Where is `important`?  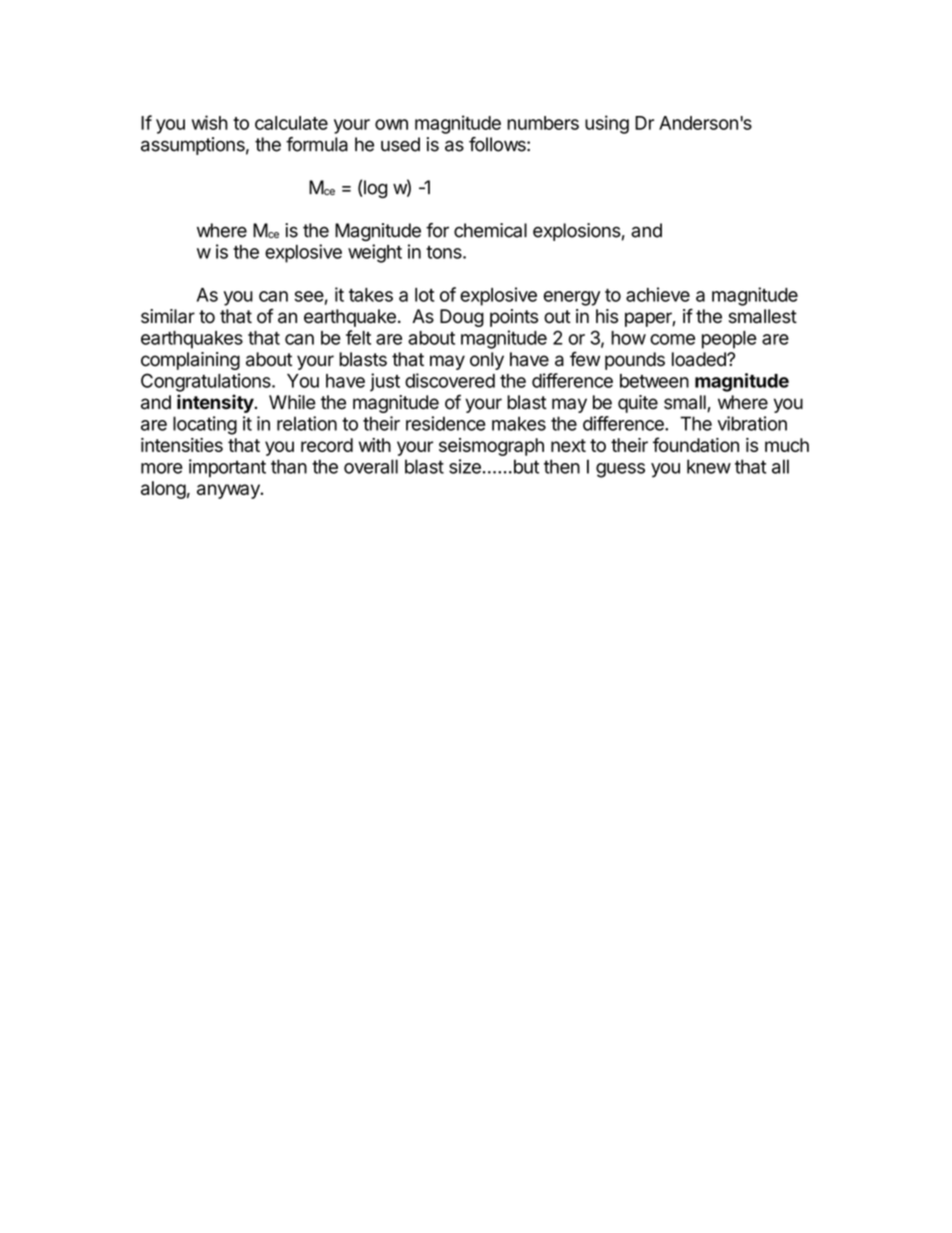
important is located at coordinates (227, 468).
